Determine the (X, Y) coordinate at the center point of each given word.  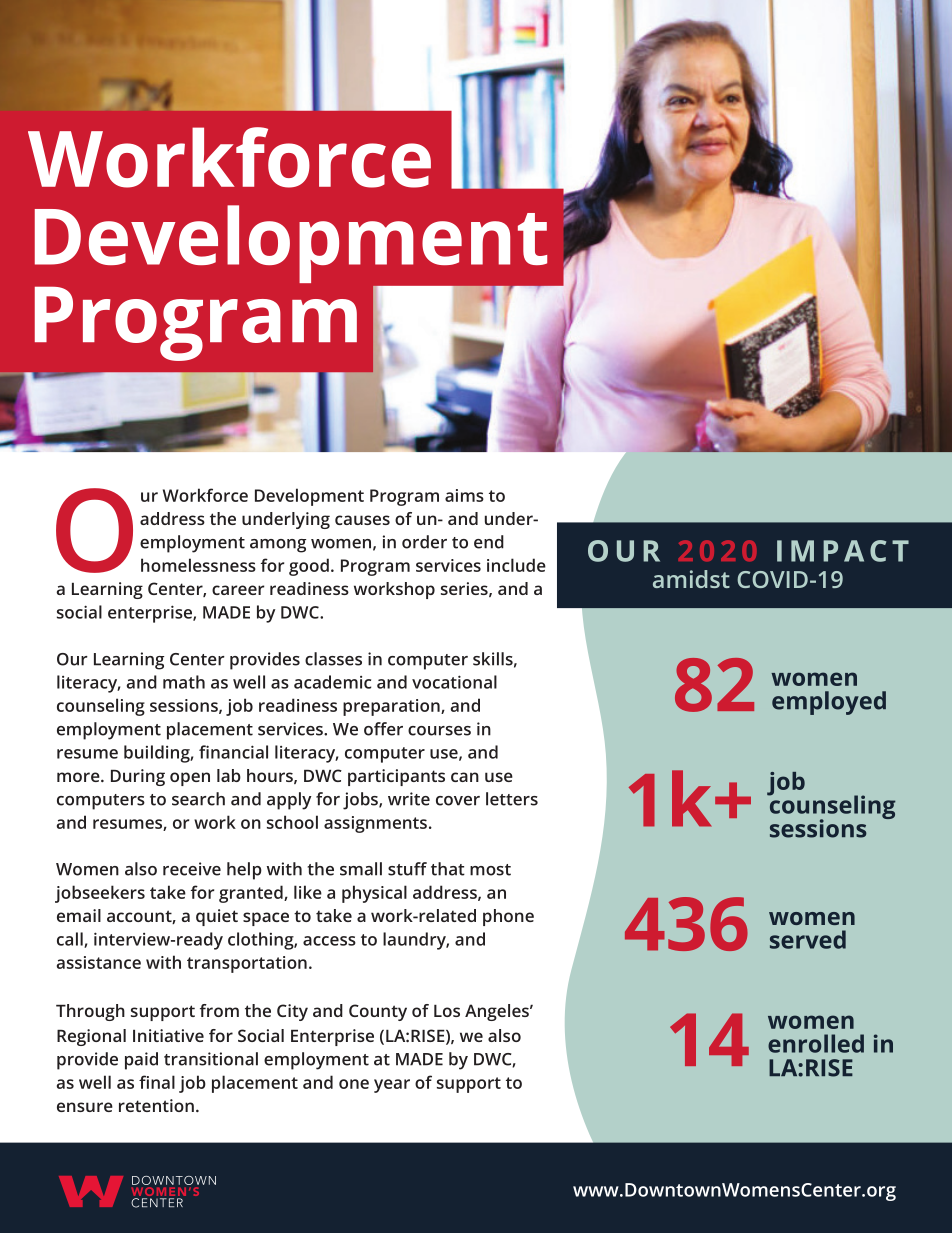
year (392, 1086)
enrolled (816, 1043)
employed (829, 703)
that (448, 869)
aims (464, 495)
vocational (454, 682)
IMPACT (843, 551)
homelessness (198, 565)
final (157, 1082)
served (808, 939)
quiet (217, 917)
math (184, 682)
